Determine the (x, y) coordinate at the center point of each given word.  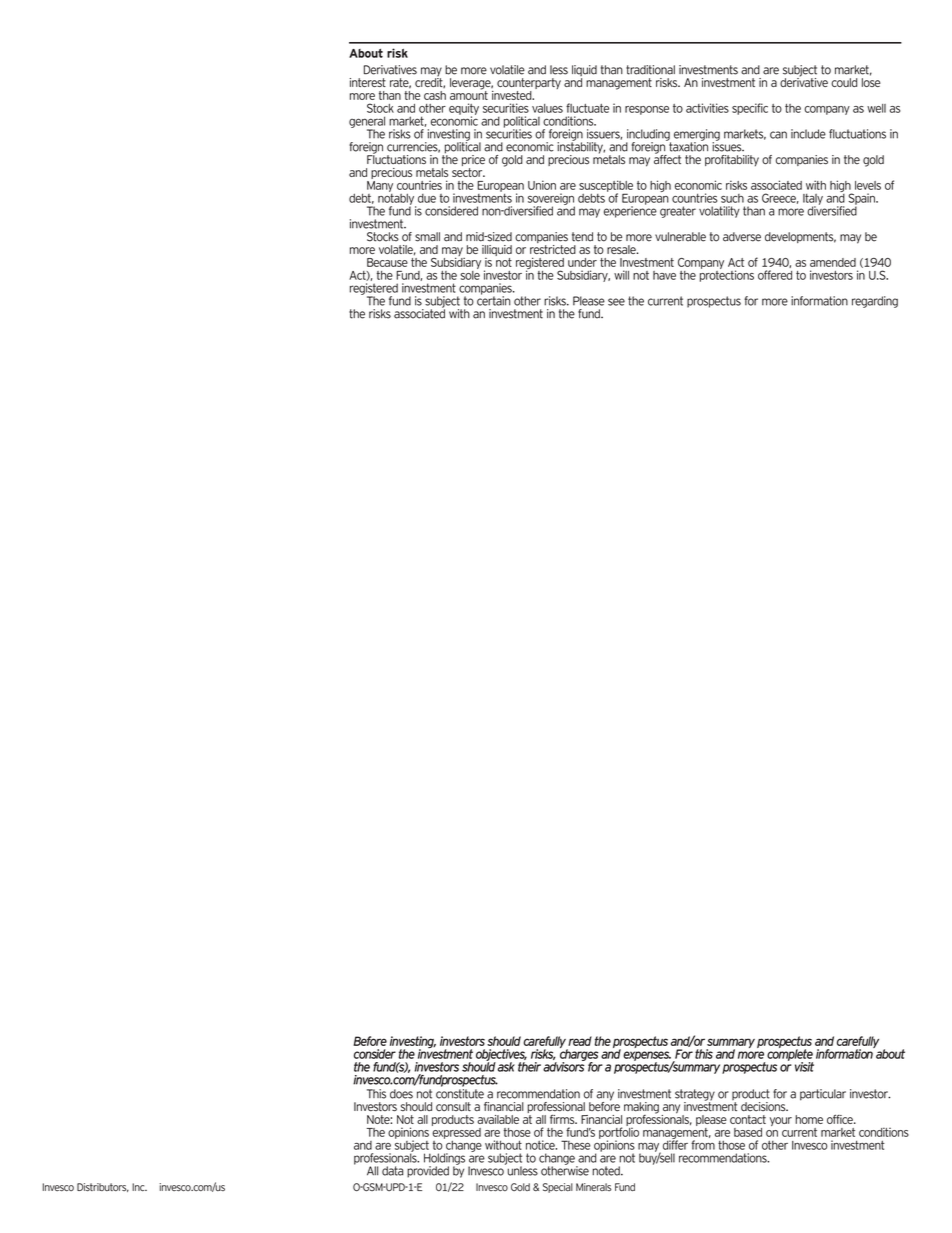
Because (387, 262)
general (367, 123)
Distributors (103, 1187)
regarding (875, 302)
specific (750, 109)
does (401, 1094)
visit (804, 1067)
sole (470, 274)
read (580, 1041)
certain (493, 300)
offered (775, 275)
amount (469, 94)
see (616, 302)
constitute (460, 1094)
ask (506, 1067)
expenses (647, 1057)
